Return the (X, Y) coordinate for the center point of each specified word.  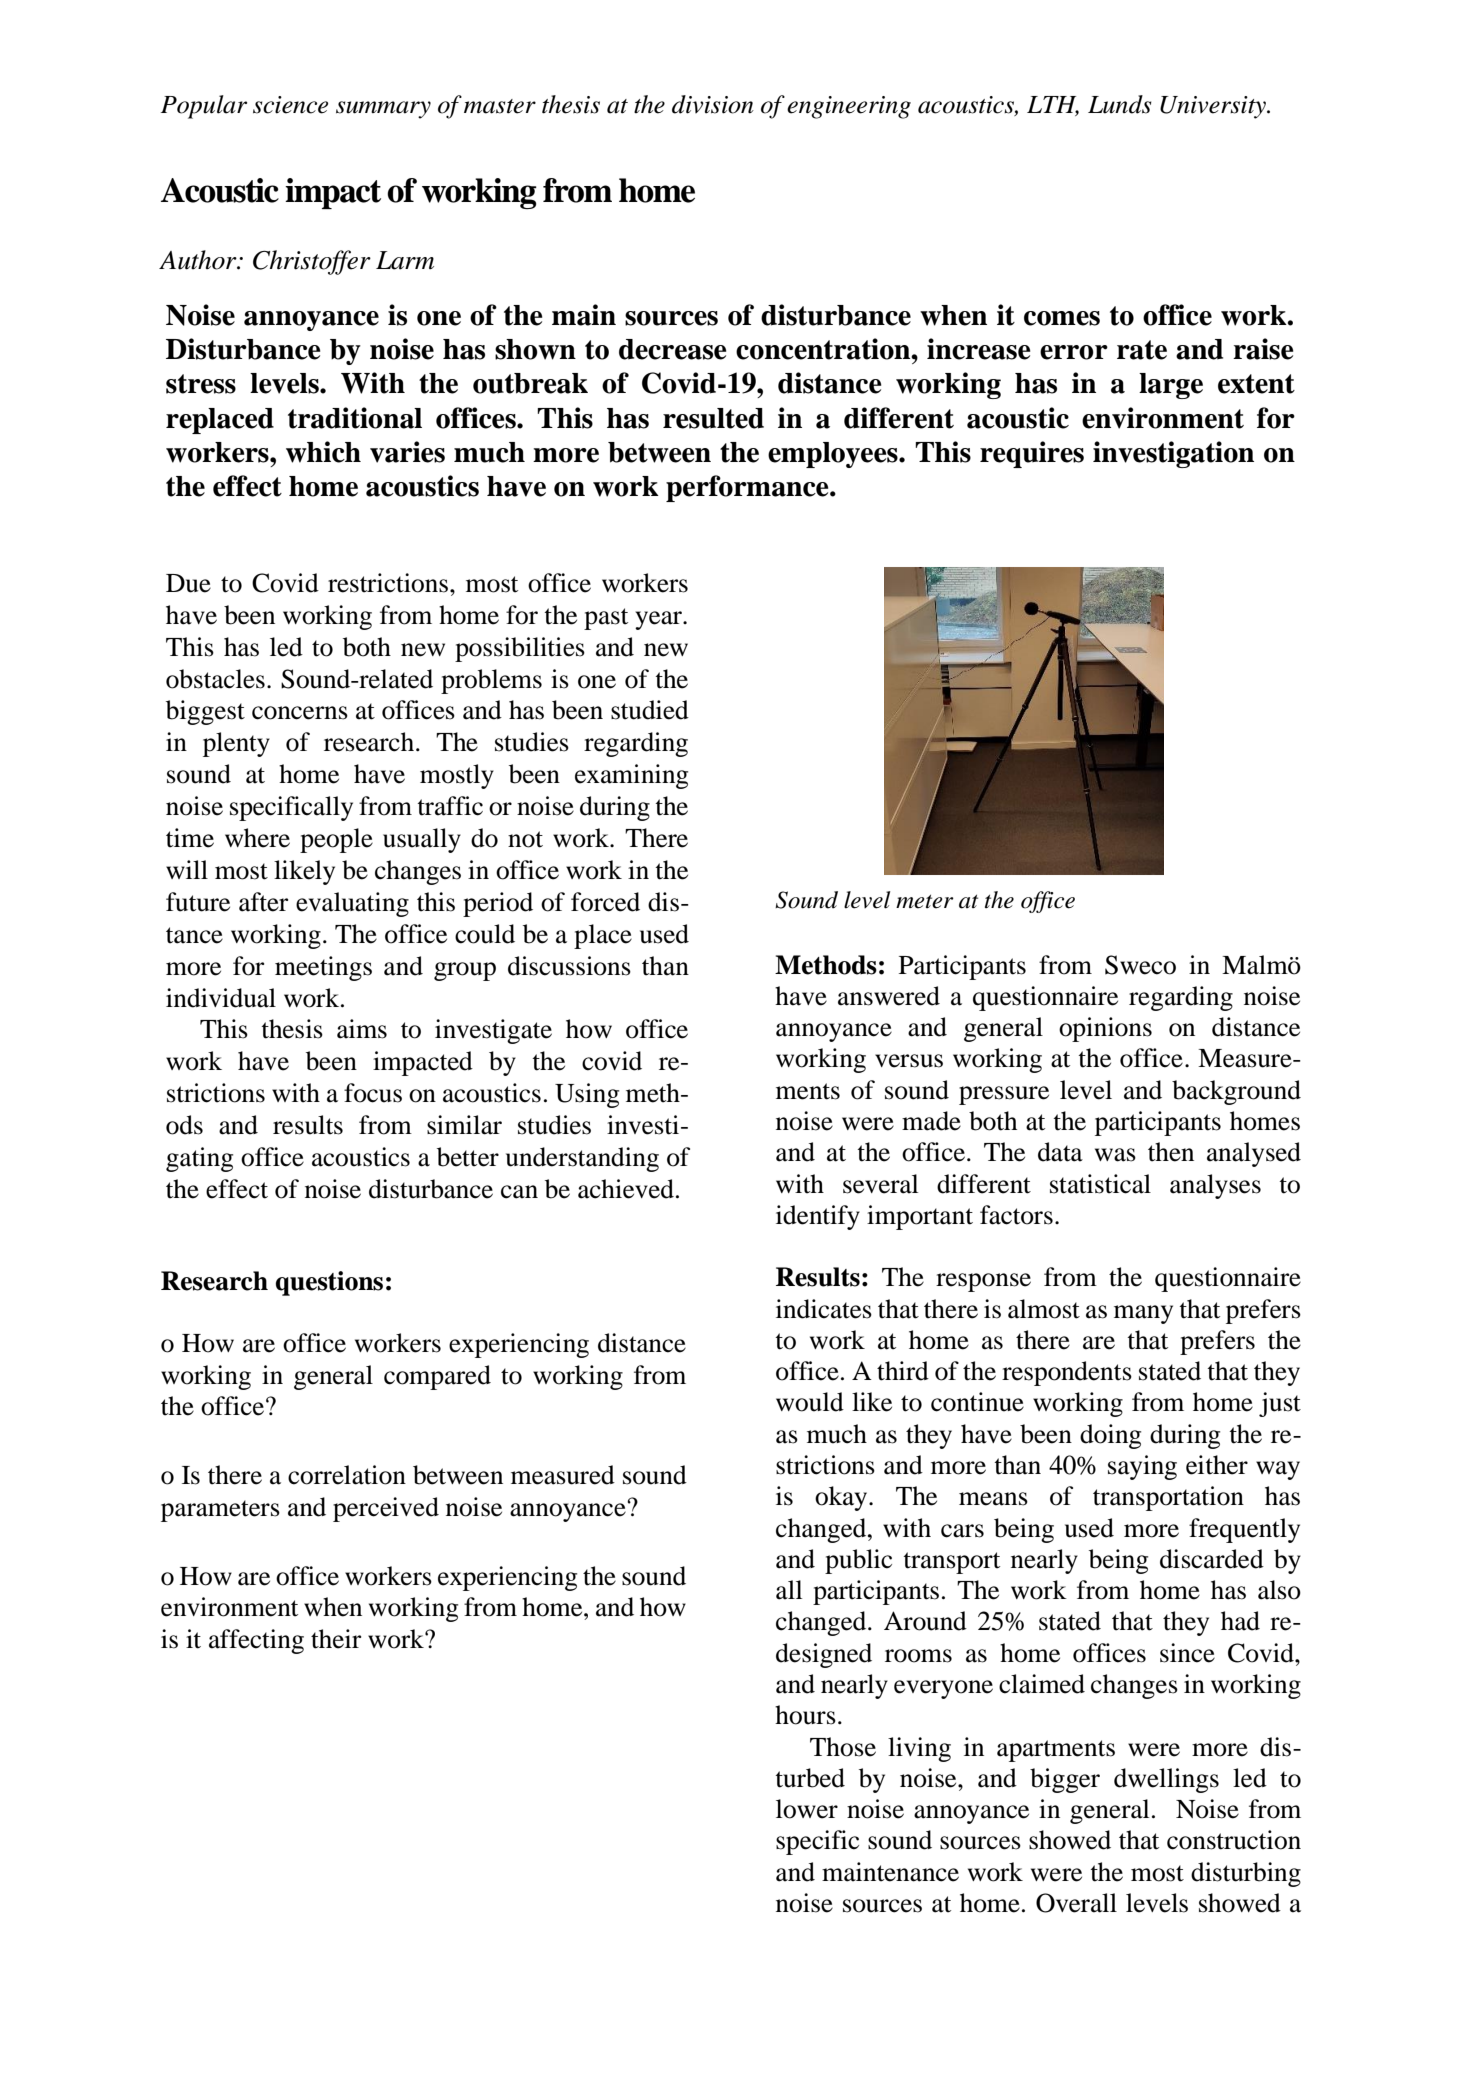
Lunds (1120, 104)
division (713, 104)
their (336, 1639)
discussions (569, 966)
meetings (323, 968)
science (290, 105)
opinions (1105, 1029)
